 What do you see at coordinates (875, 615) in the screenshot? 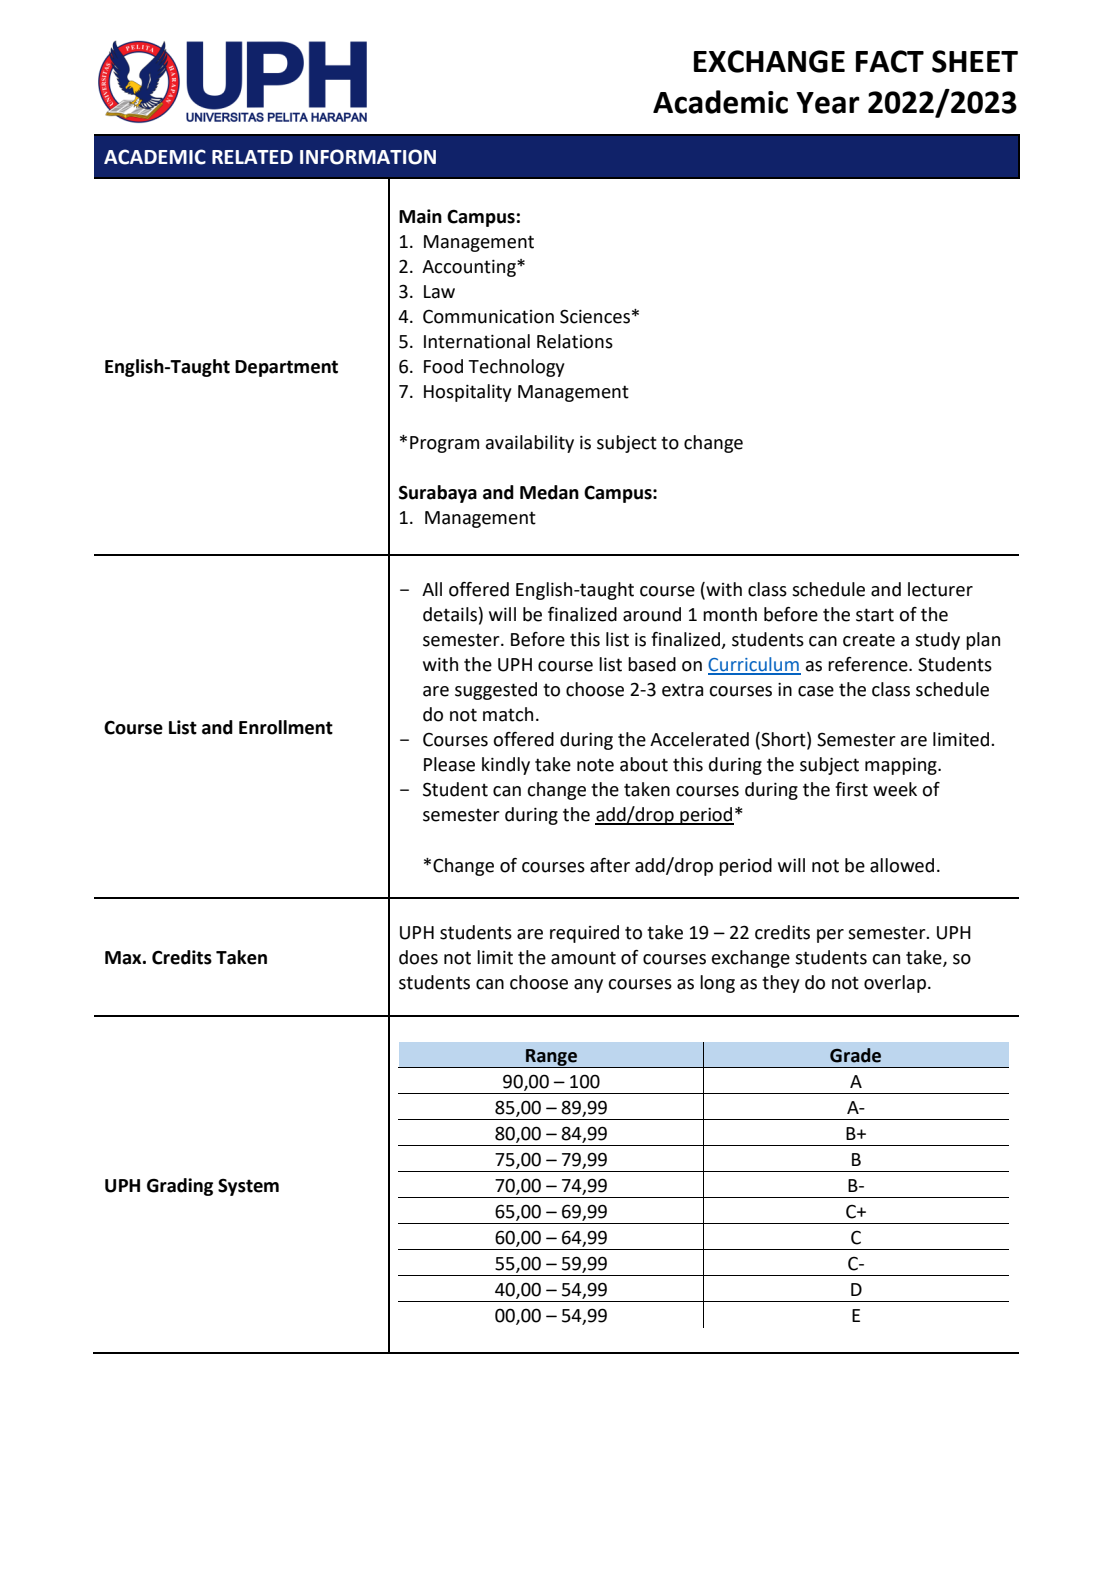
I see `start` at bounding box center [875, 615].
